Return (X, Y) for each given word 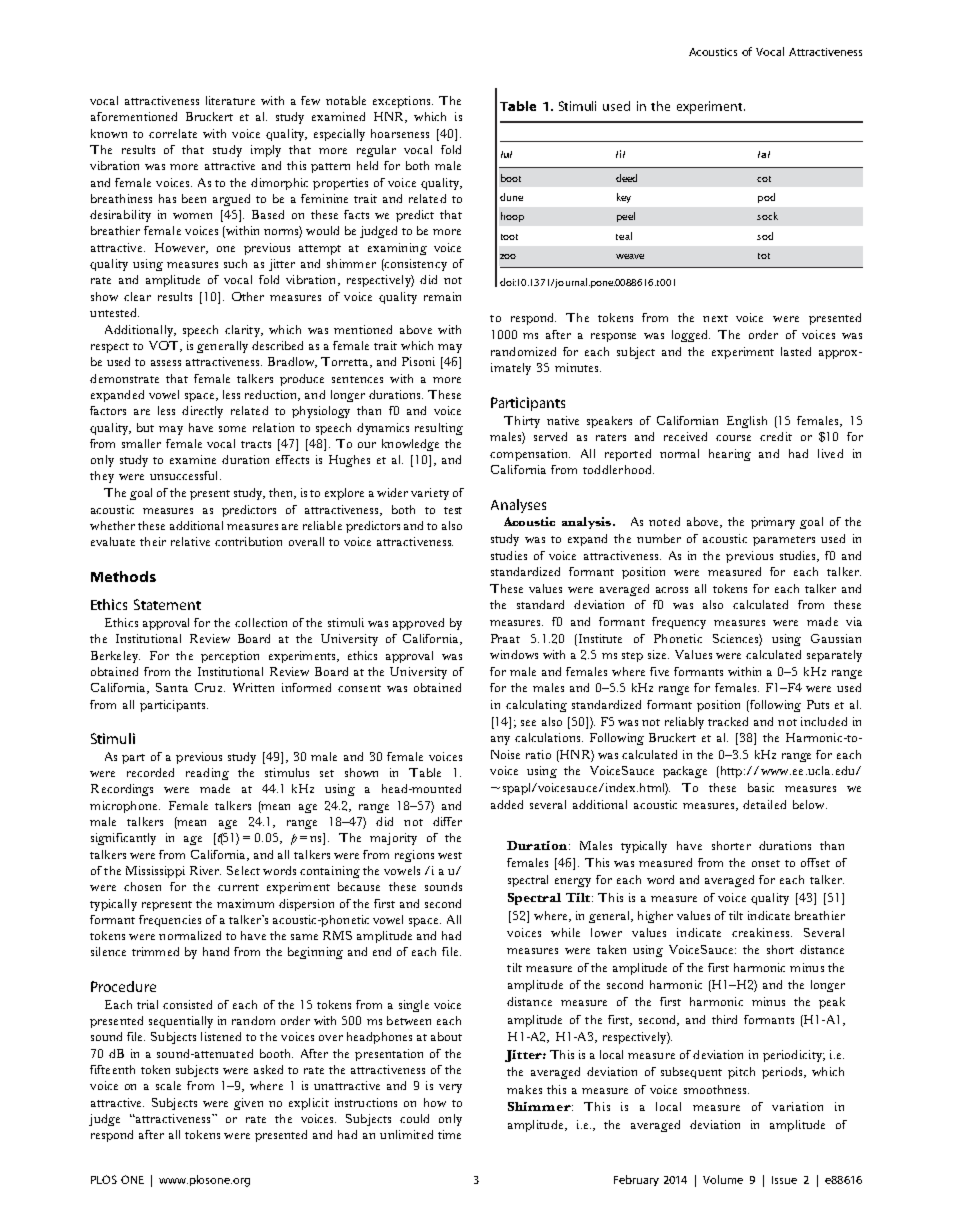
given (248, 1104)
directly (202, 412)
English (747, 422)
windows (514, 654)
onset (766, 863)
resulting (439, 429)
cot (764, 179)
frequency (679, 623)
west (450, 855)
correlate (173, 133)
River (205, 870)
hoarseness (400, 133)
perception (230, 657)
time (449, 1134)
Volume (723, 1179)
